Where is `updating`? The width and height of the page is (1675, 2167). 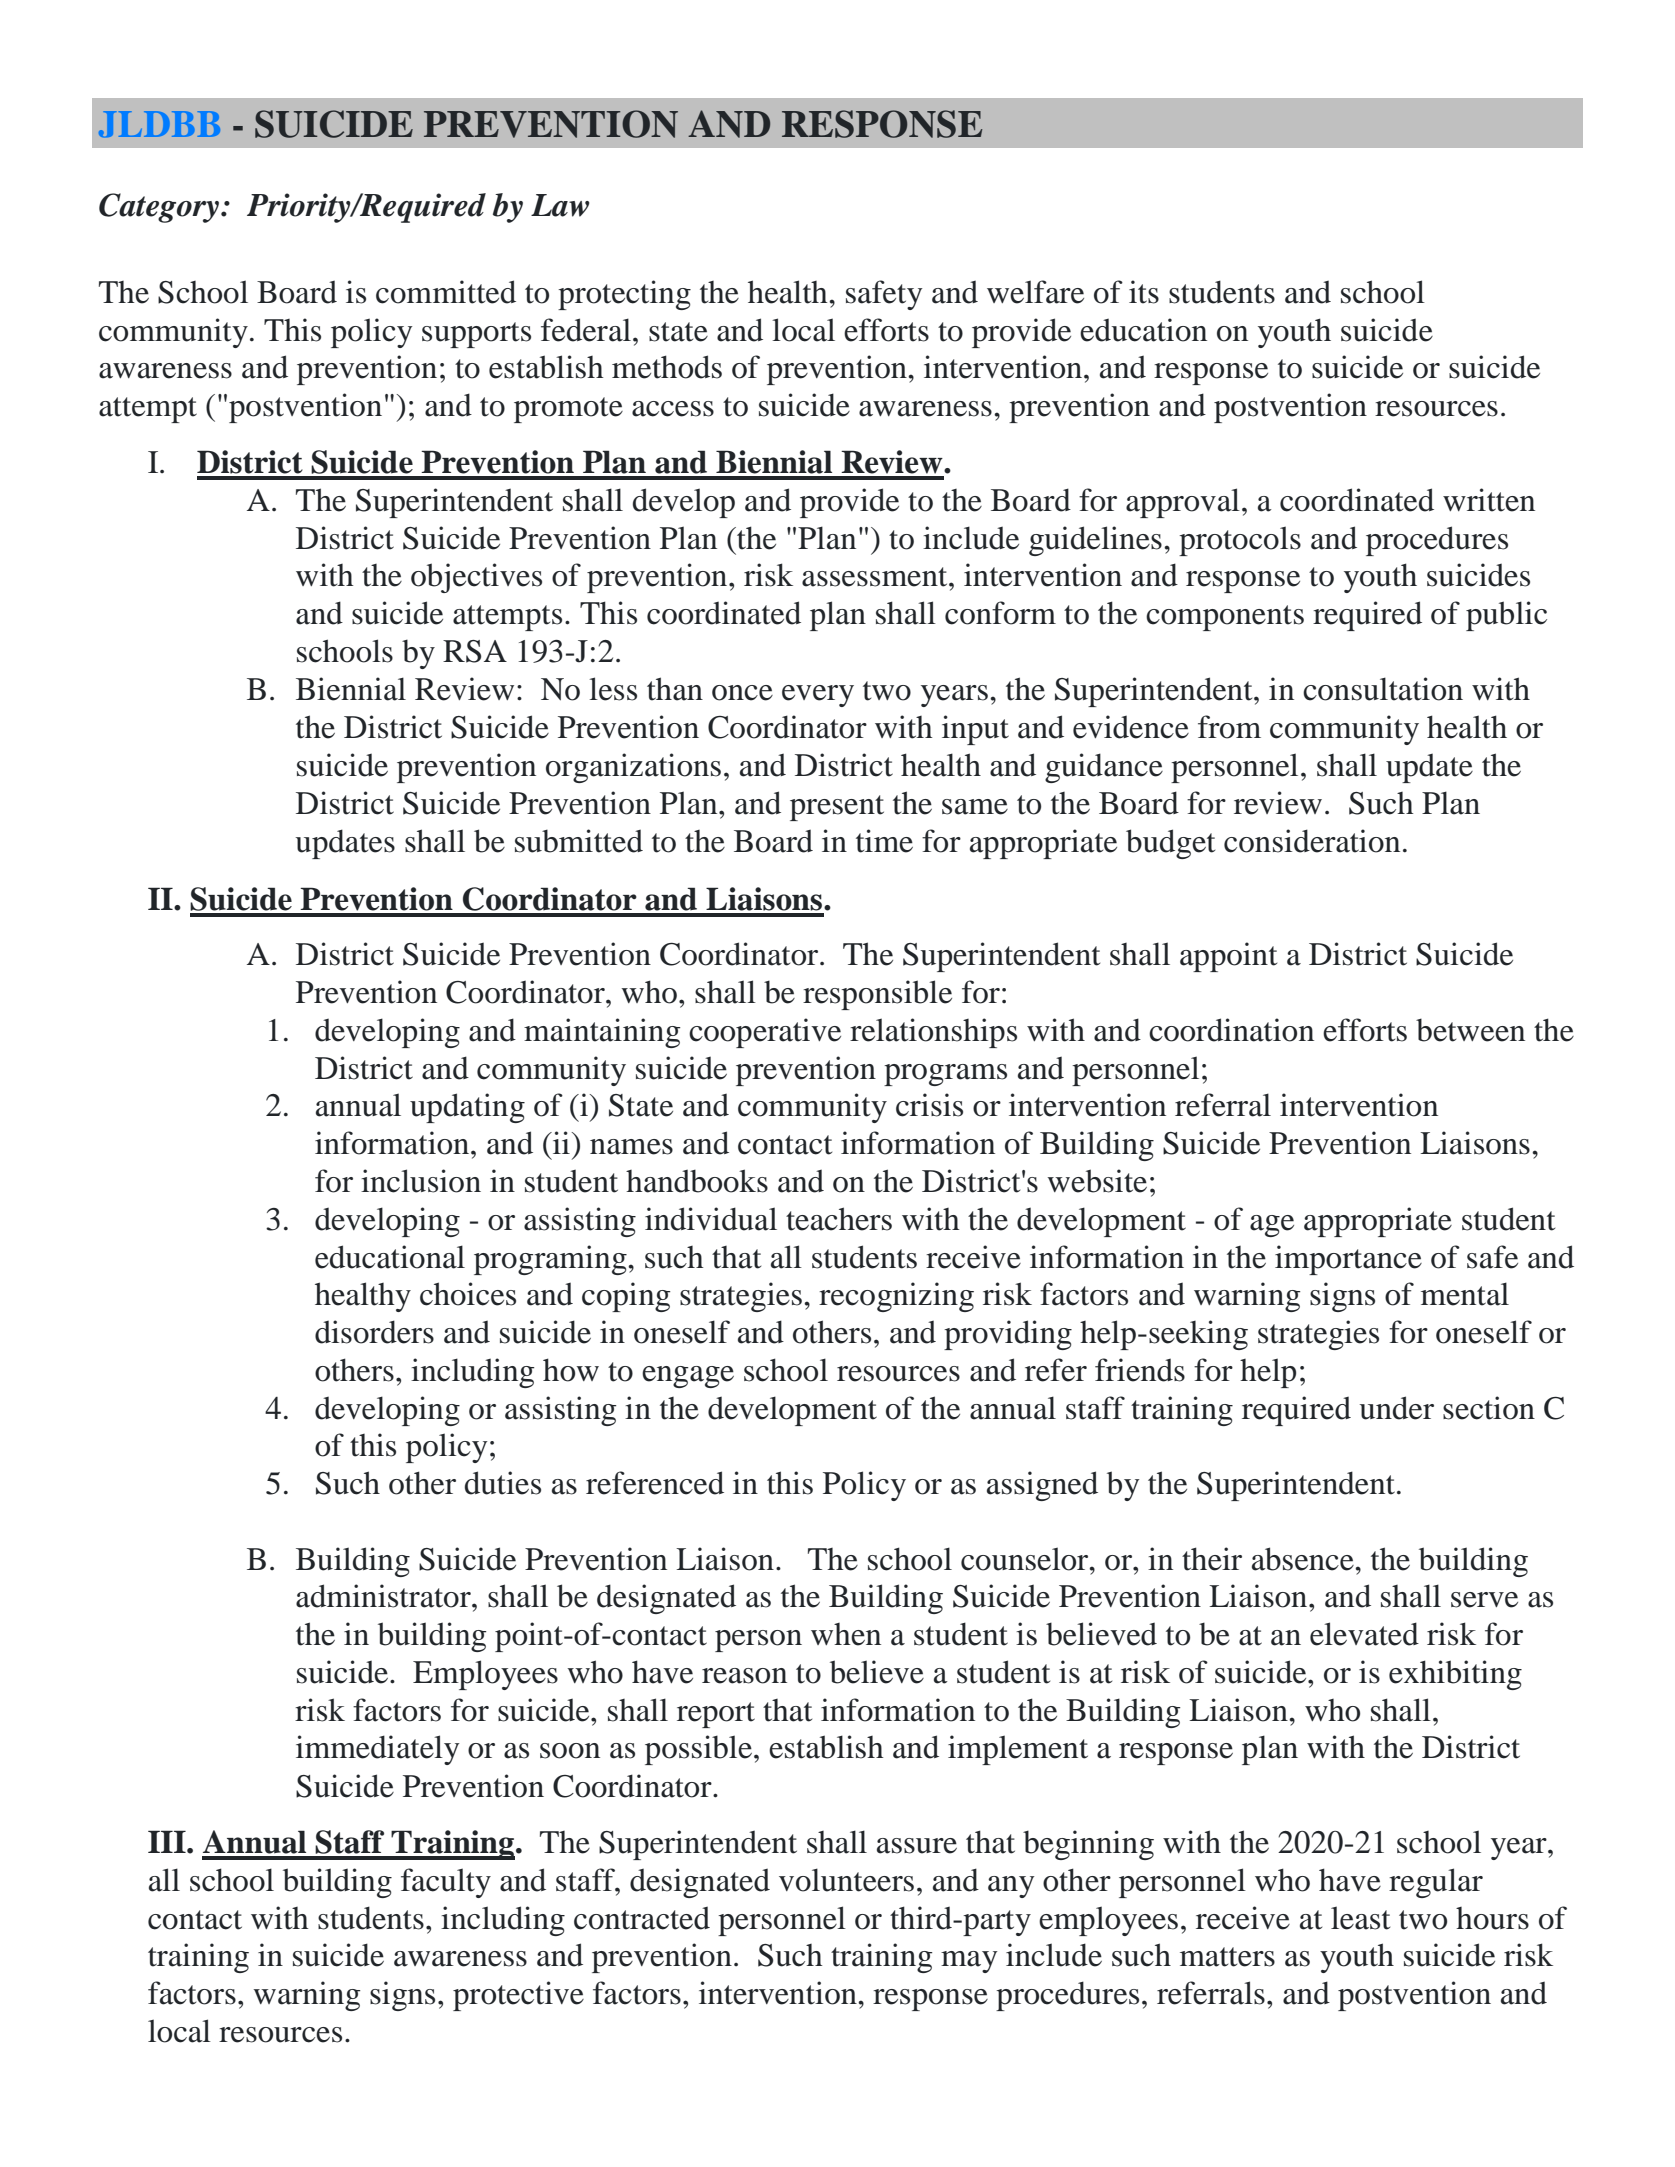 updating is located at coordinates (467, 1108).
